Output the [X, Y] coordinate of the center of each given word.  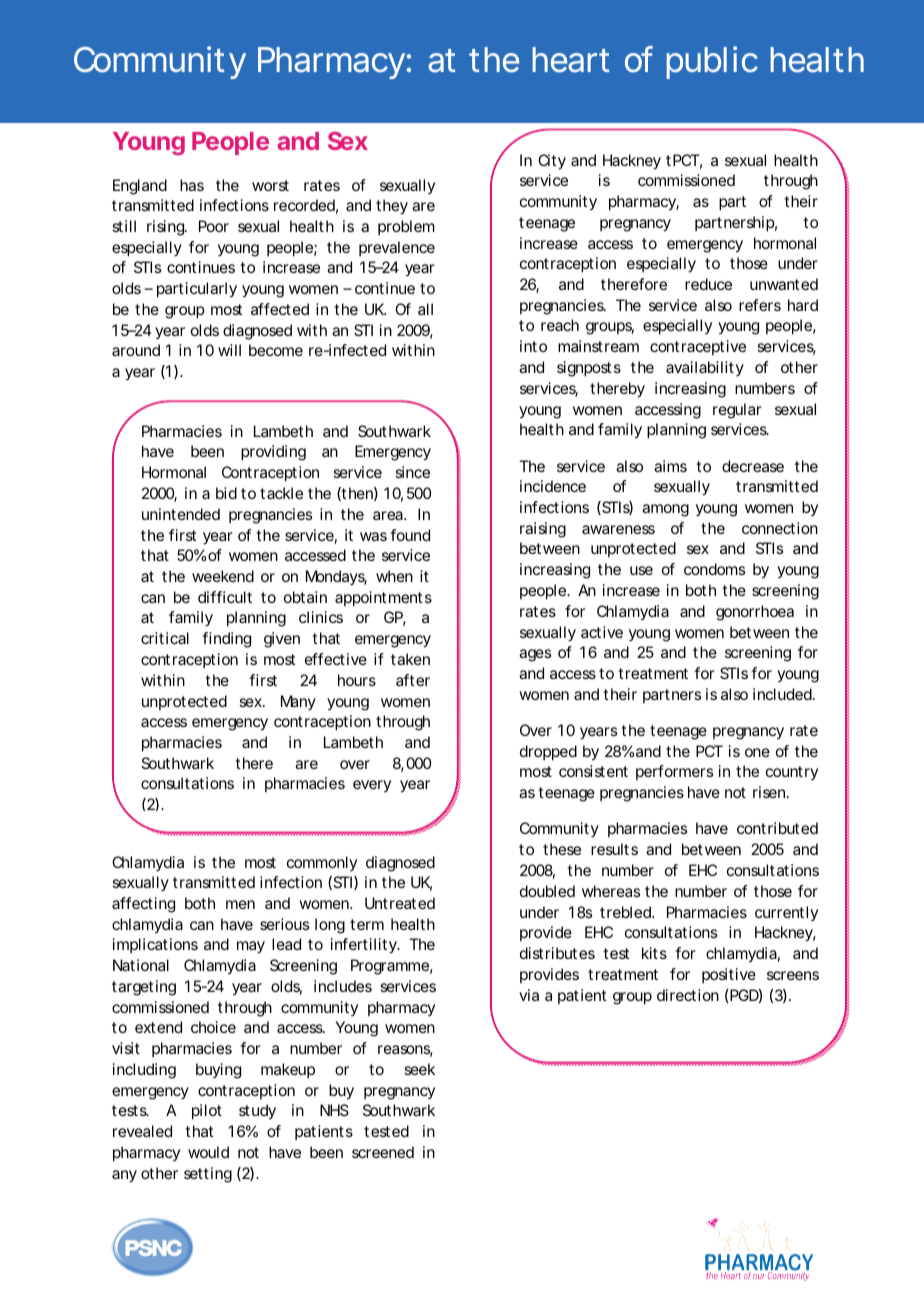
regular [737, 411]
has [192, 185]
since [412, 472]
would [208, 1152]
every [372, 786]
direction [688, 995]
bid [226, 493]
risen [770, 792]
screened [383, 1152]
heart [571, 60]
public [712, 62]
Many [298, 702]
